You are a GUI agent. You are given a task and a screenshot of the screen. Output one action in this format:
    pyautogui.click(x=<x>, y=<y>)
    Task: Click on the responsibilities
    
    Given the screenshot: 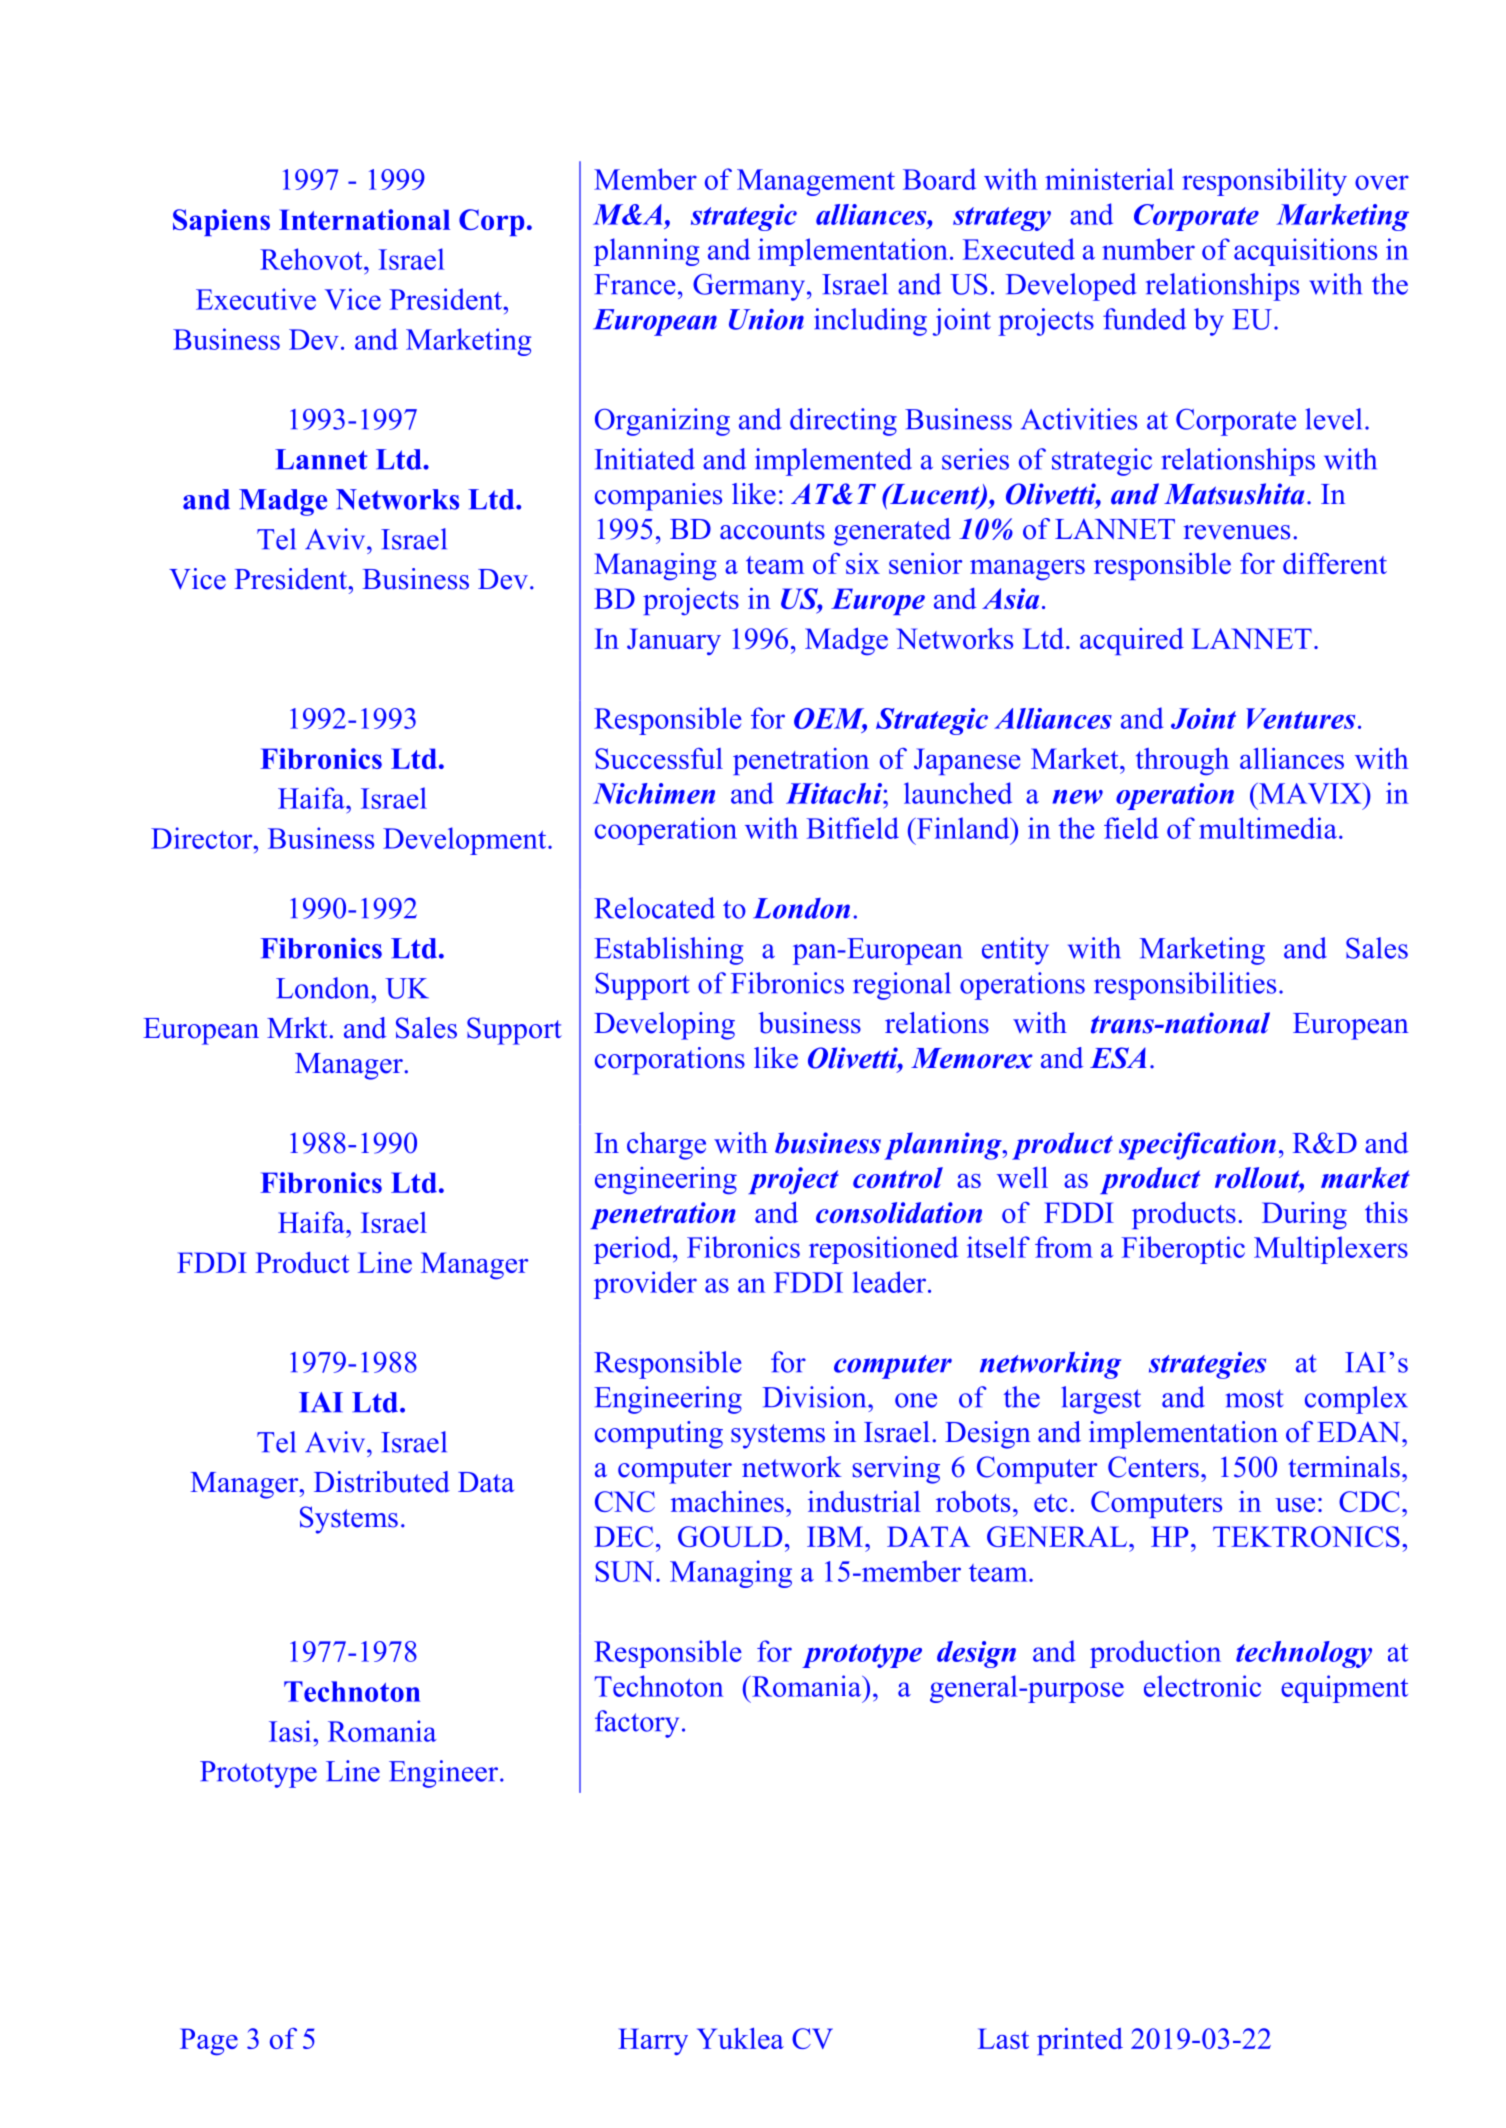 What is the action you would take?
    pyautogui.click(x=1185, y=986)
